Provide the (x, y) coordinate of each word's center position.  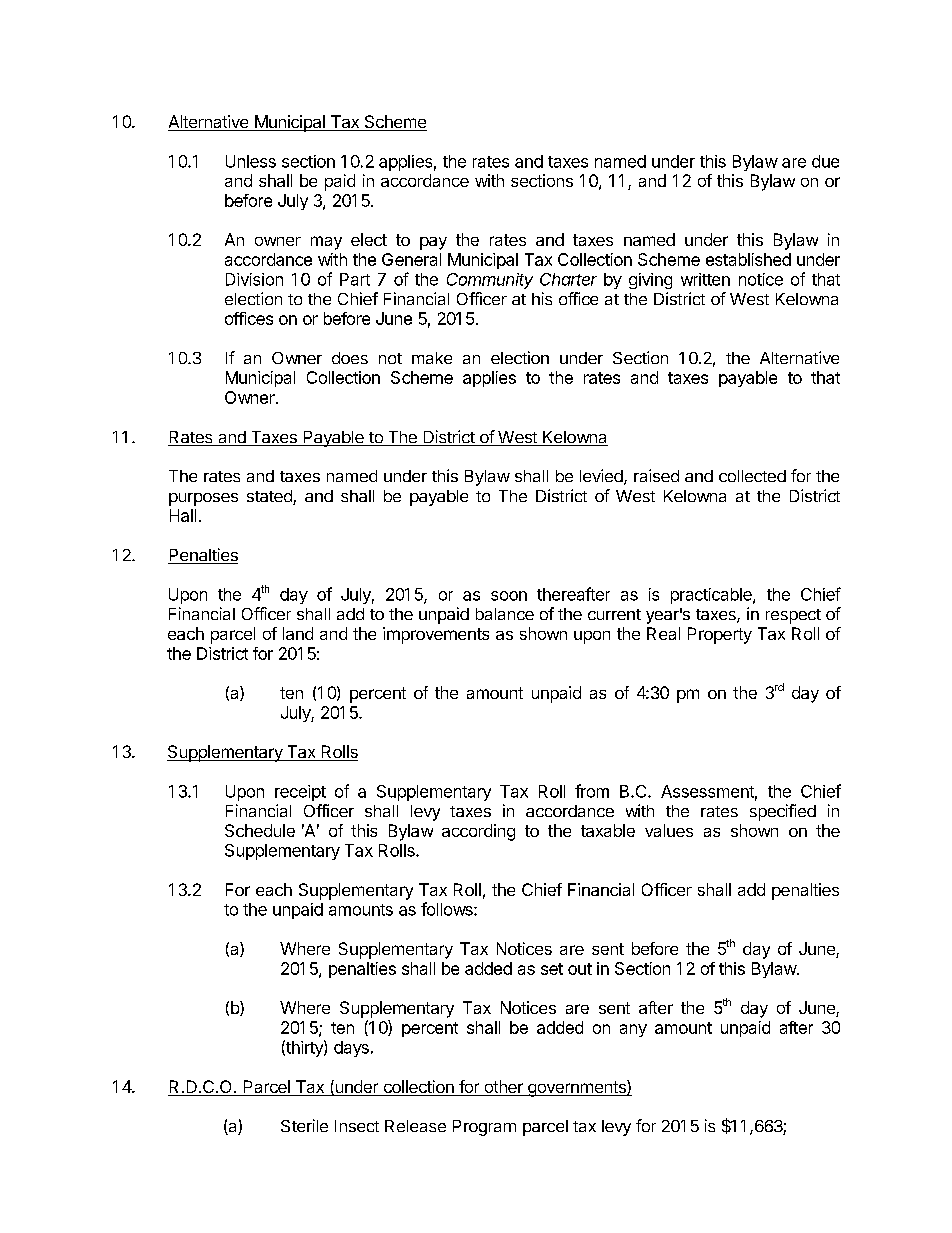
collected (752, 476)
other (503, 1088)
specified (783, 812)
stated (270, 497)
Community (490, 281)
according (478, 832)
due (825, 161)
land (298, 633)
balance (505, 614)
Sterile (304, 1125)
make (432, 358)
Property (720, 635)
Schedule (260, 830)
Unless (251, 161)
